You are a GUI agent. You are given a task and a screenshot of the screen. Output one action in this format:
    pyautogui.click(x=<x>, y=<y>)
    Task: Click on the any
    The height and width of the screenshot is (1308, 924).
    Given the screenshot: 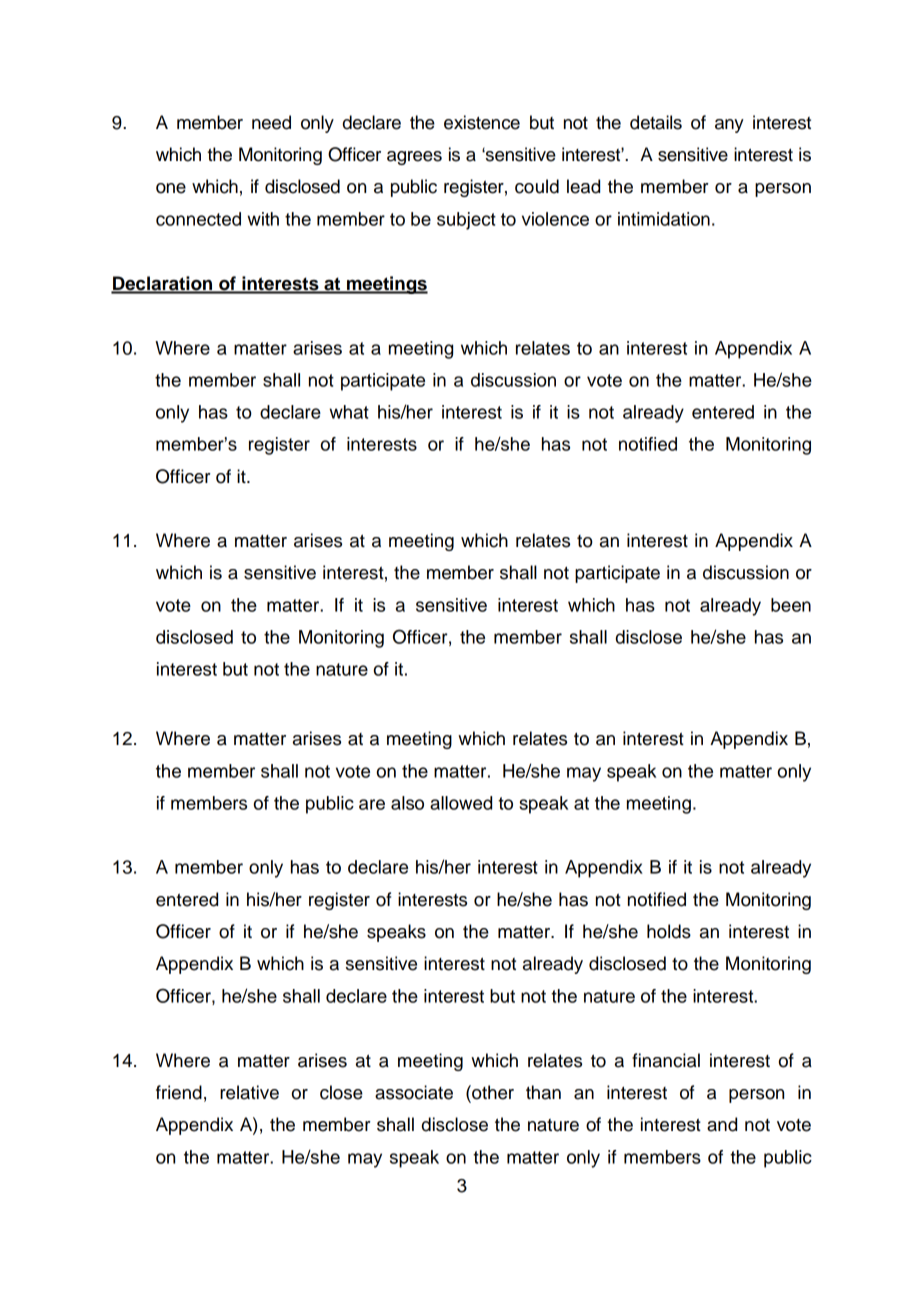 What is the action you would take?
    pyautogui.click(x=729, y=126)
